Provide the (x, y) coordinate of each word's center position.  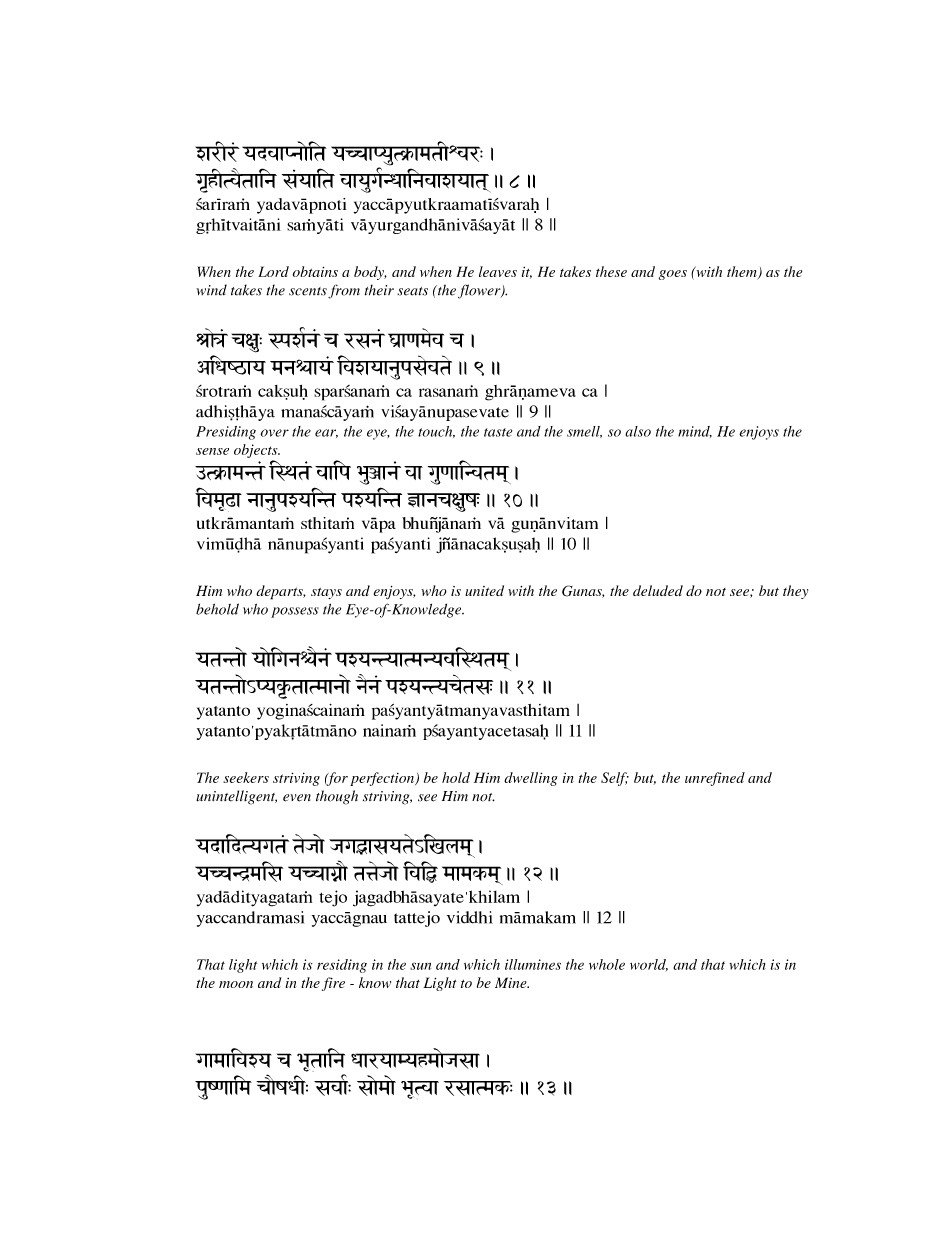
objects (257, 451)
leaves (498, 271)
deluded (658, 590)
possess (295, 612)
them (743, 272)
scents (308, 291)
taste (498, 432)
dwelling (531, 779)
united (484, 590)
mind (695, 432)
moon (236, 984)
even (297, 798)
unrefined (715, 779)
